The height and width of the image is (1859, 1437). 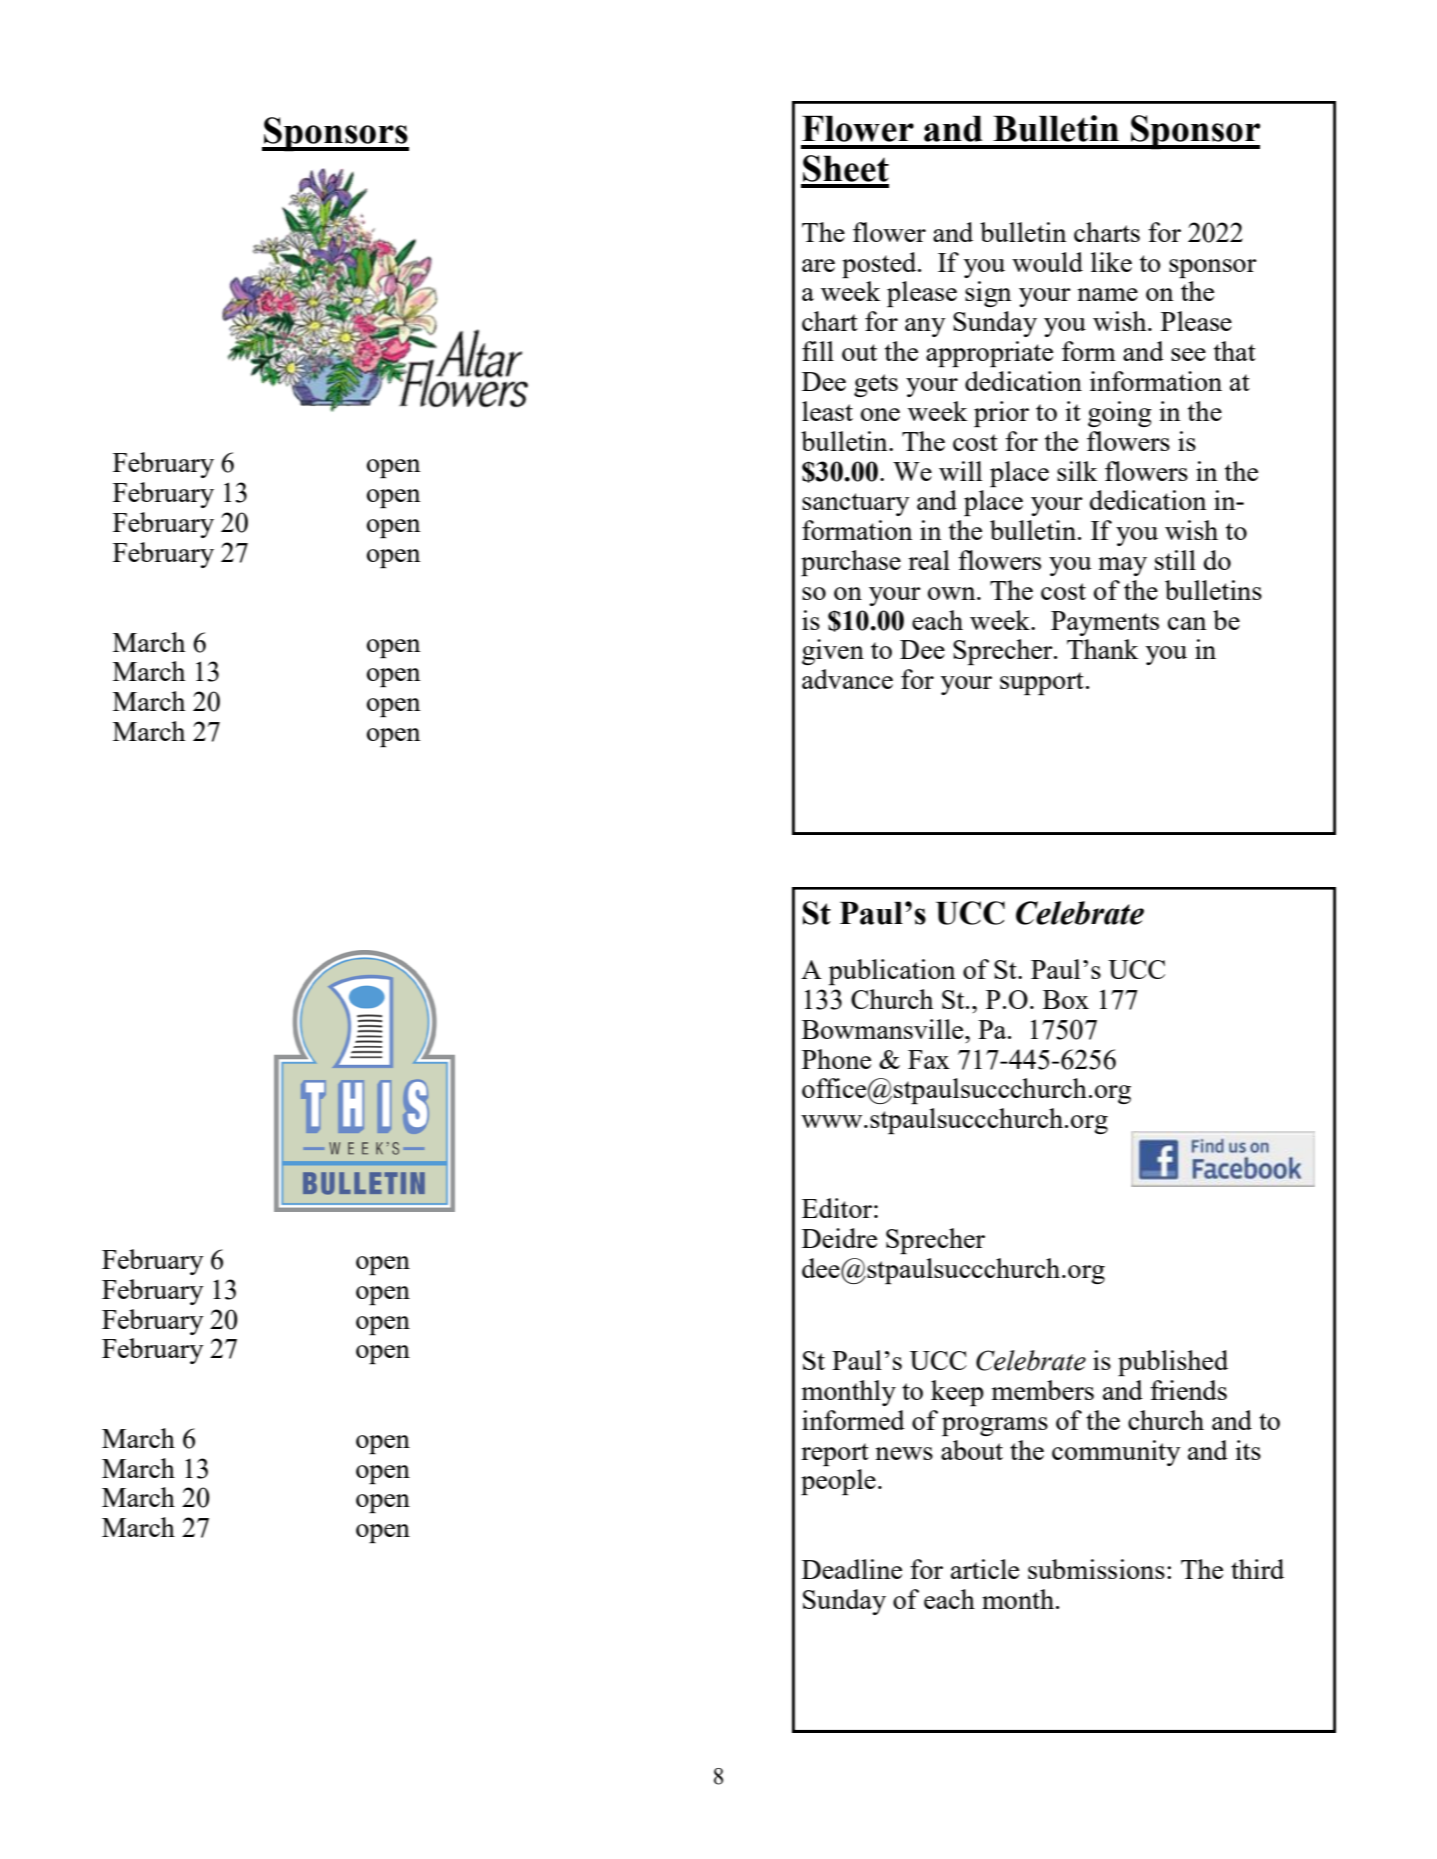 What do you see at coordinates (892, 972) in the image?
I see `publication` at bounding box center [892, 972].
